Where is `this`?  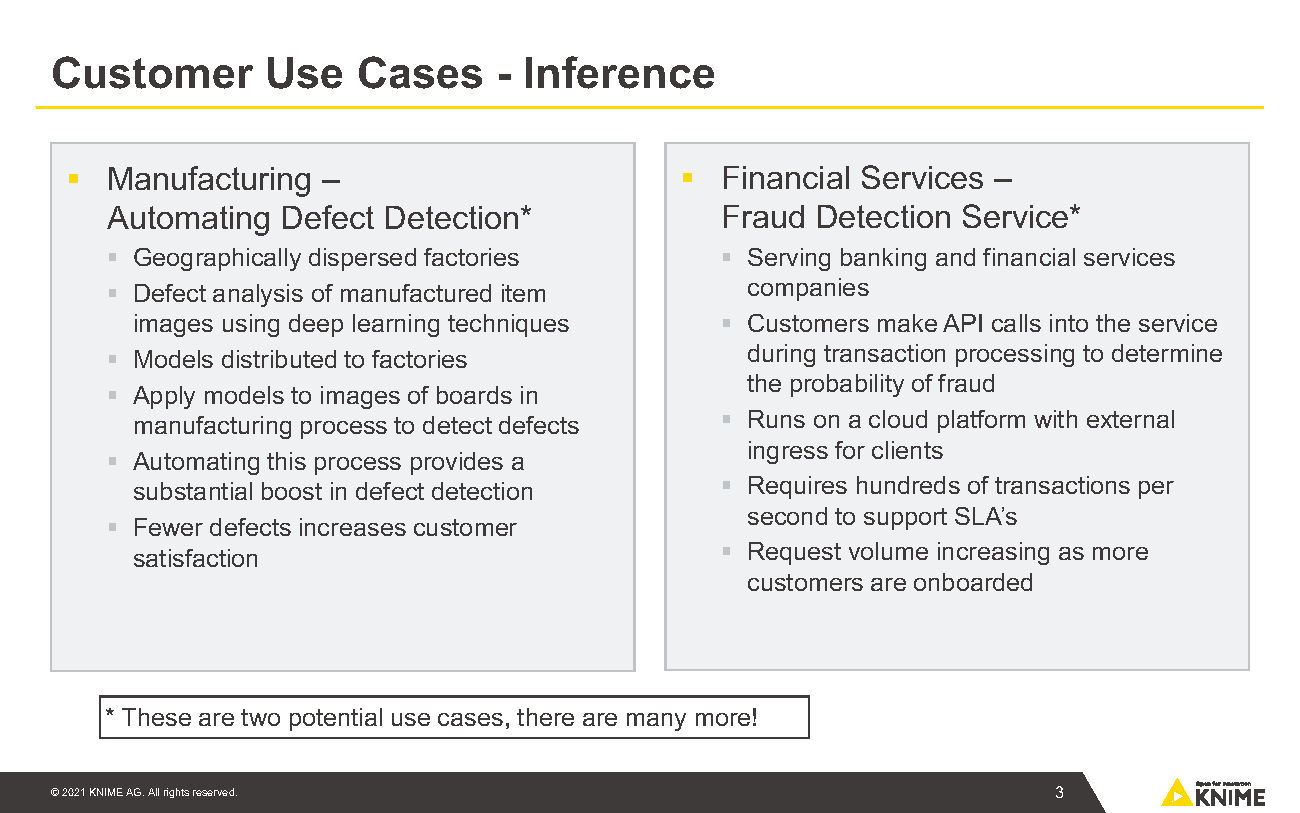 this is located at coordinates (286, 461).
